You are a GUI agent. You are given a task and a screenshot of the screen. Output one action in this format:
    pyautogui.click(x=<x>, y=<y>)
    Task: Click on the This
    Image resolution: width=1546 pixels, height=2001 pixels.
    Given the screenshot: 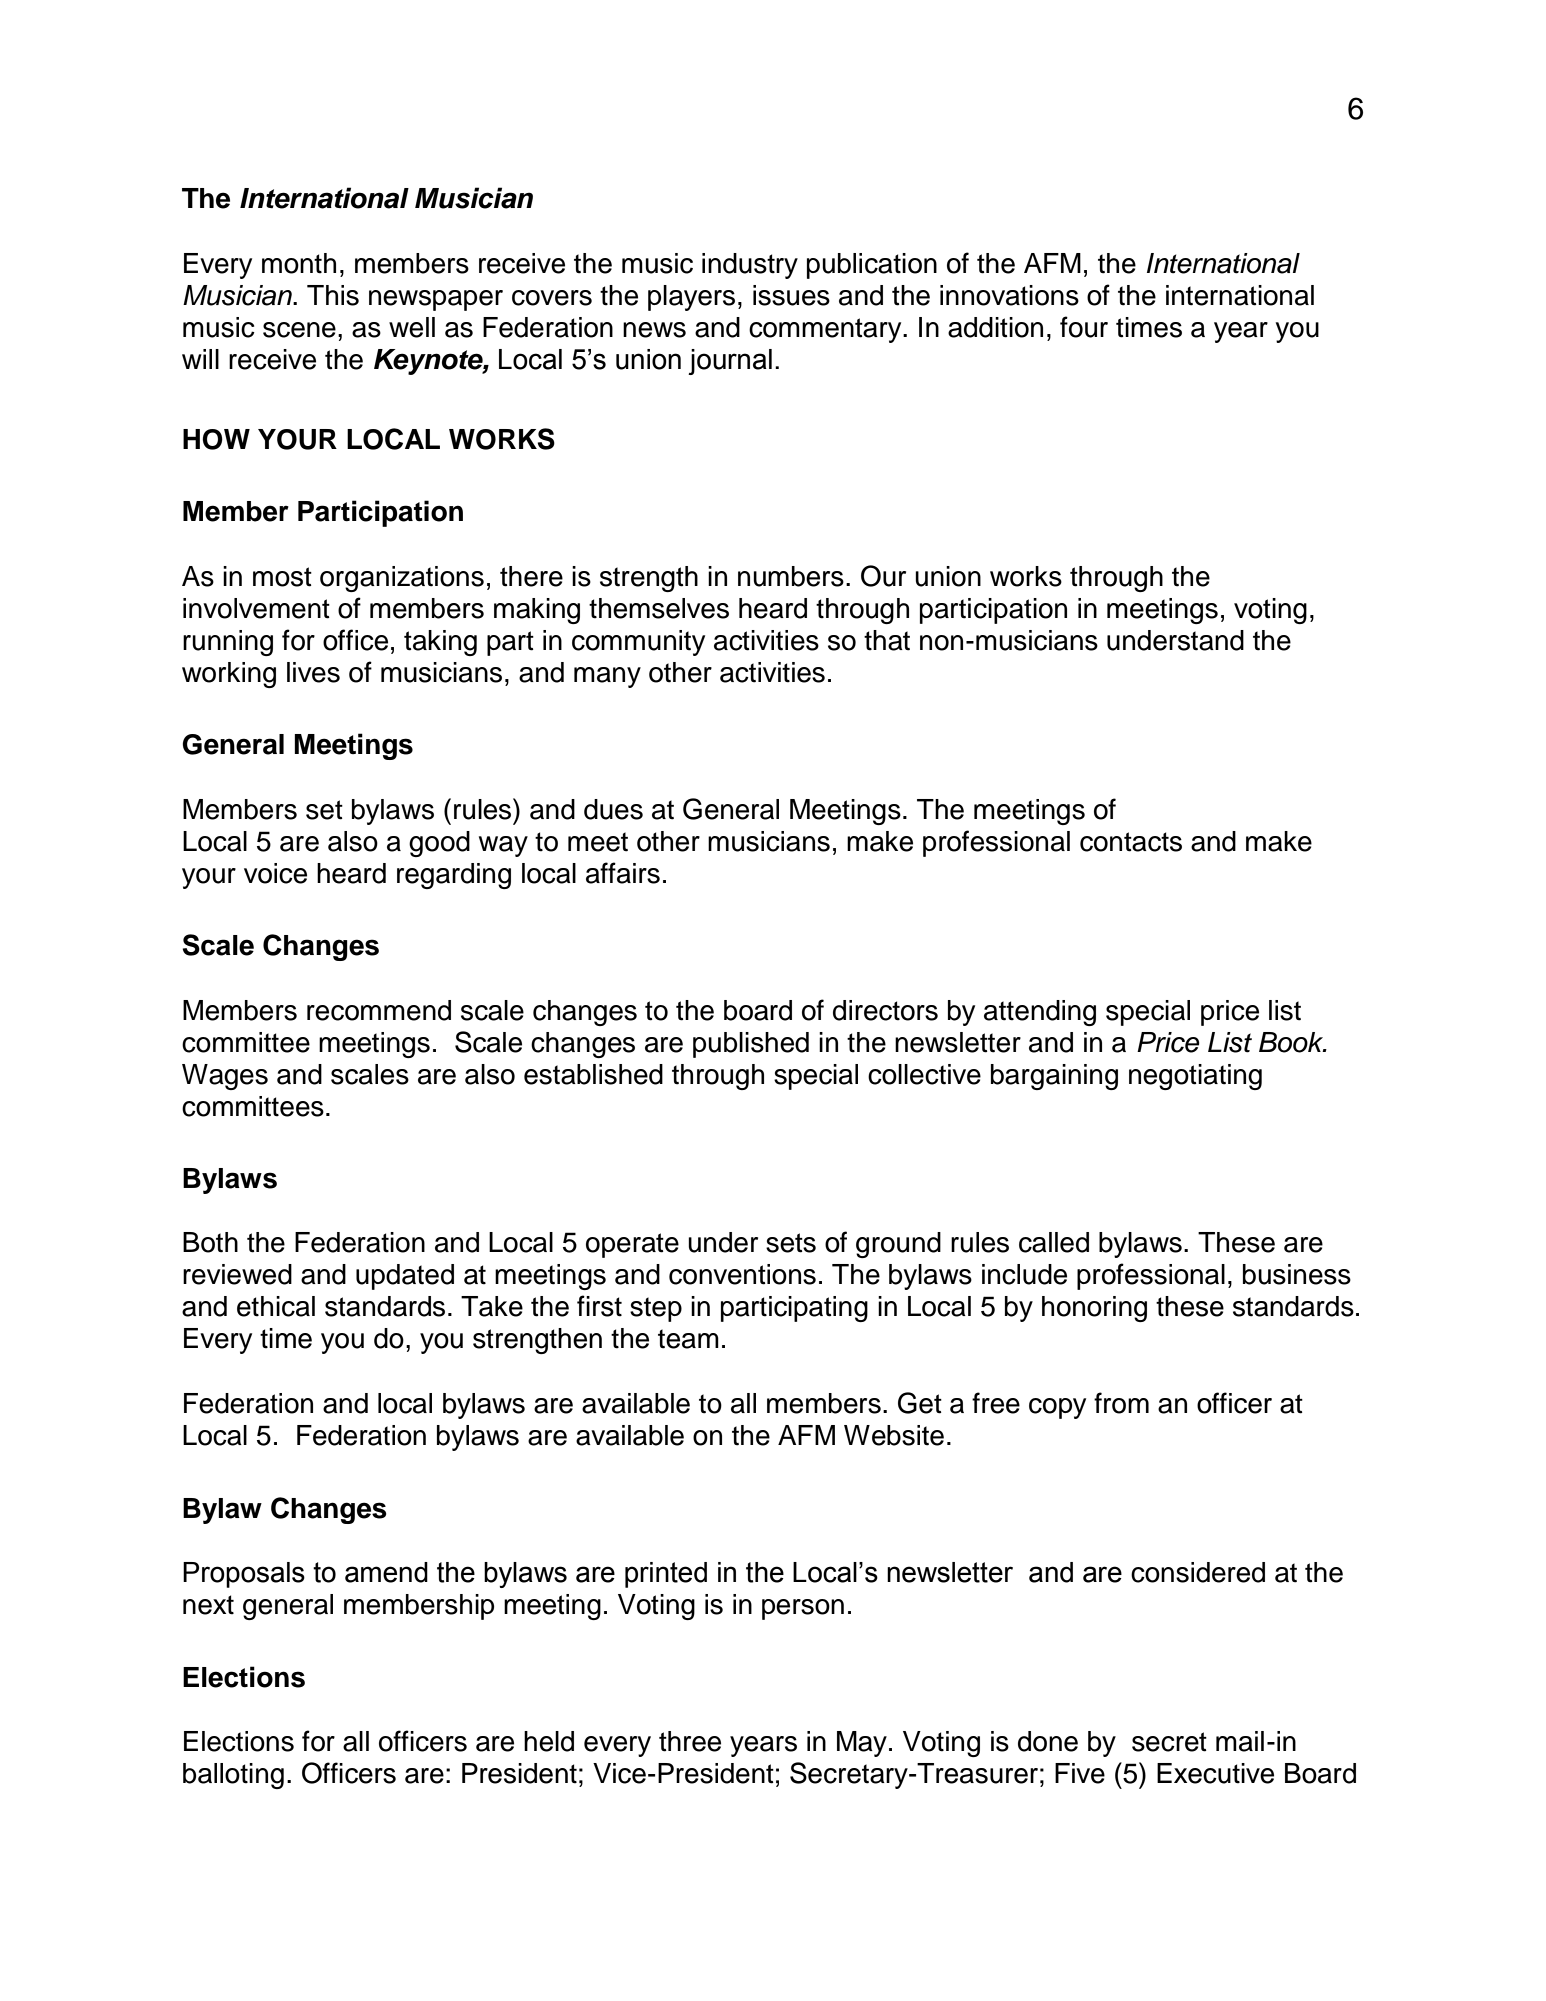 What is the action you would take?
    pyautogui.click(x=333, y=295)
